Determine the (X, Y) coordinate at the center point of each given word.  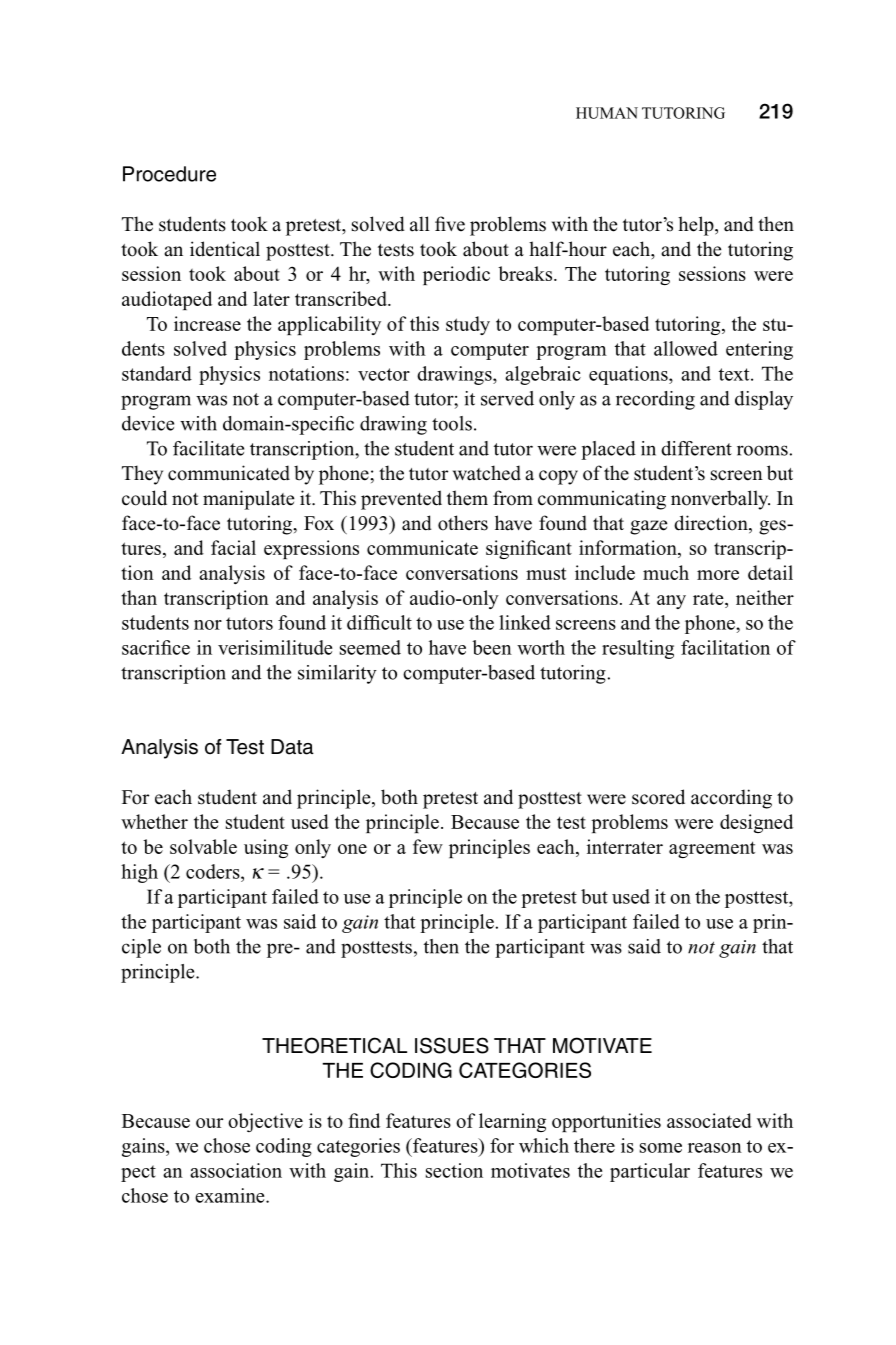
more (718, 575)
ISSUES (452, 1045)
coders (214, 871)
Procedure (169, 174)
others (463, 523)
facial (233, 547)
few (428, 846)
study (468, 325)
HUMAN (607, 113)
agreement (712, 849)
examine (231, 1195)
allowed (686, 348)
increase (207, 323)
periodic (456, 275)
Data (292, 747)
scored (658, 797)
